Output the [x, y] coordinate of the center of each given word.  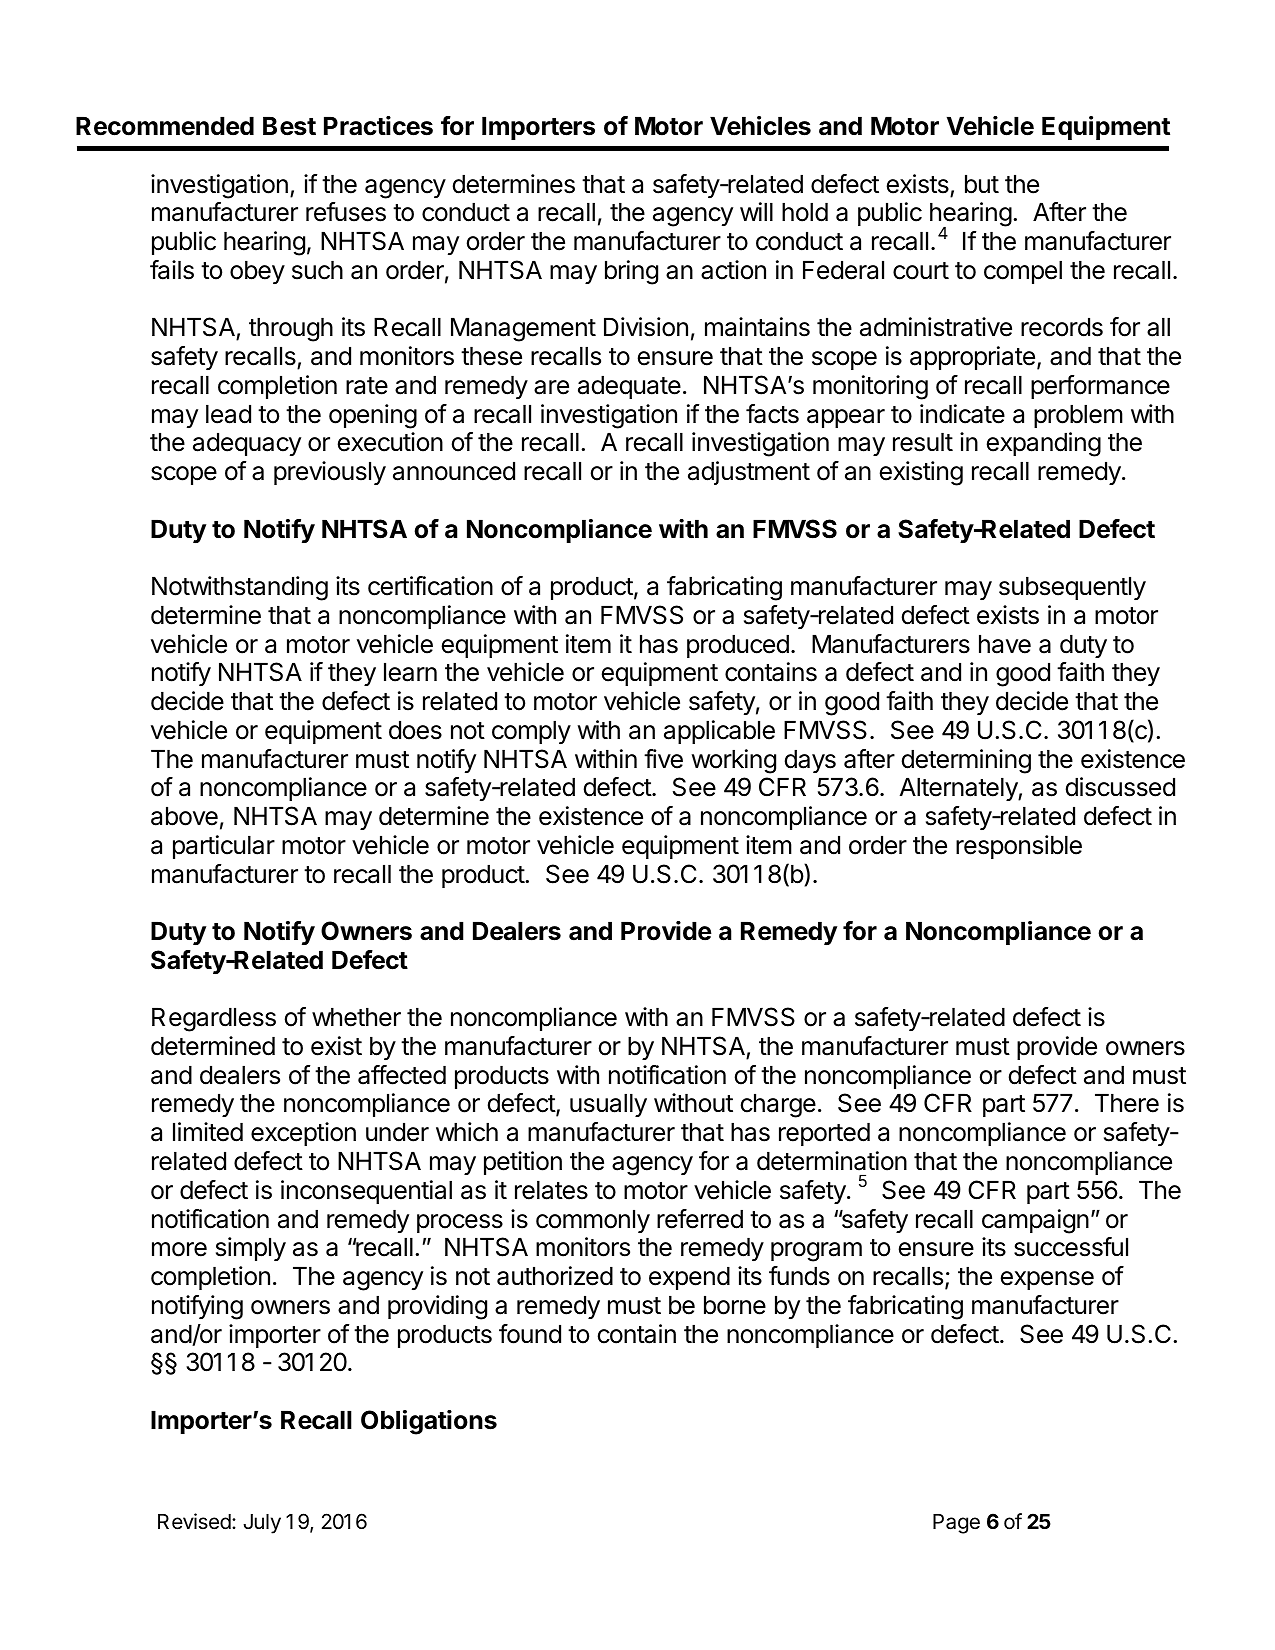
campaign [1035, 1221]
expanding [1044, 444]
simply [251, 1249]
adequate [629, 387]
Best [289, 126]
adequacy [247, 444]
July [262, 1524]
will [756, 211]
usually [608, 1105]
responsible [1019, 847]
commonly [593, 1221]
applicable [719, 732]
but [982, 184]
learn [410, 672]
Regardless [214, 1020]
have [1005, 644]
